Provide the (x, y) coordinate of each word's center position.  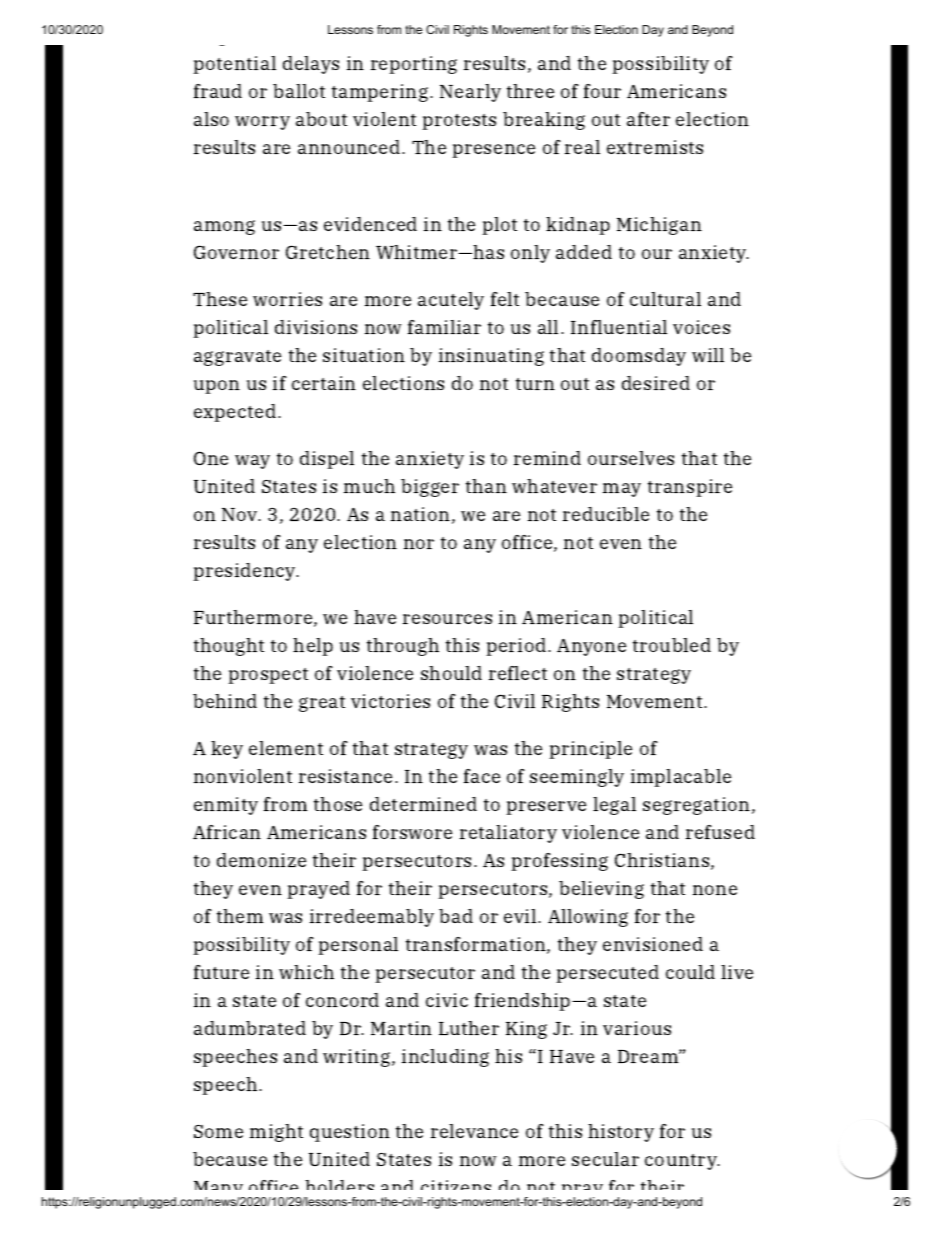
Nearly (470, 93)
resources (447, 619)
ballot (299, 91)
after (648, 119)
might (276, 1133)
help (313, 647)
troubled (672, 645)
